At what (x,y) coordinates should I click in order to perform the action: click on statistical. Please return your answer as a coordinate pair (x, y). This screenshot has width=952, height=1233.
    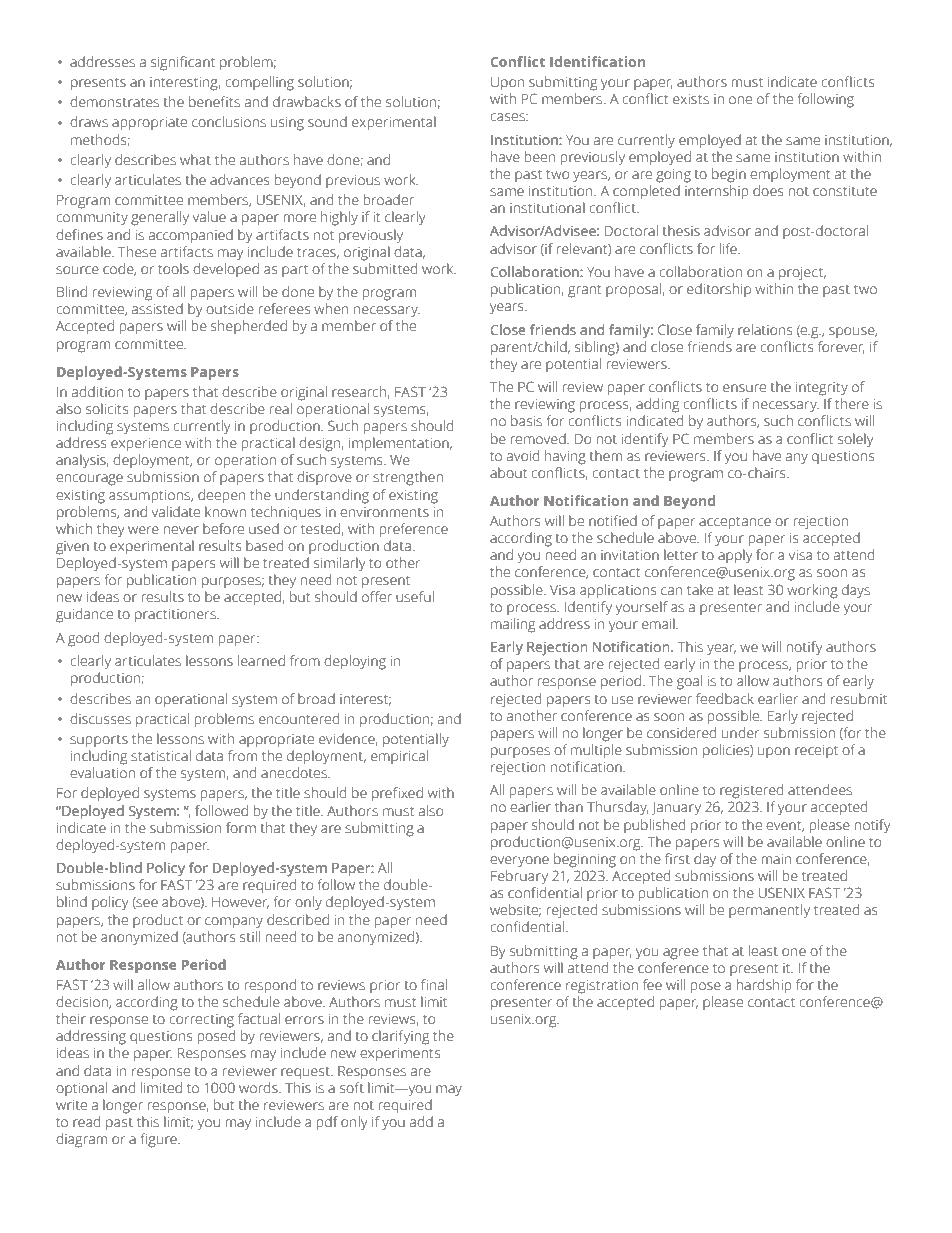
    Looking at the image, I should click on (161, 756).
